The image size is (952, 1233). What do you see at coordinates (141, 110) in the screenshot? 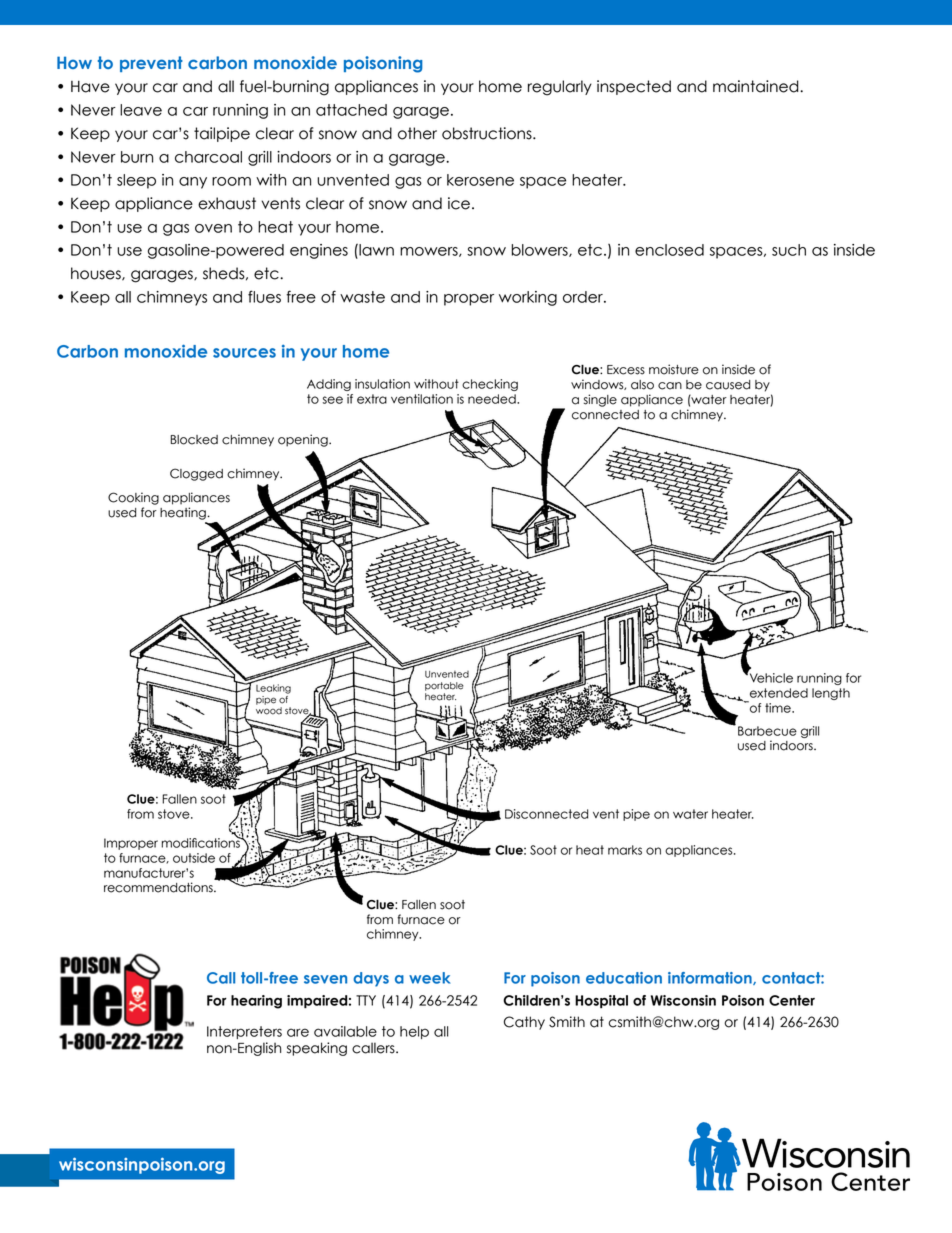
I see `leave` at bounding box center [141, 110].
